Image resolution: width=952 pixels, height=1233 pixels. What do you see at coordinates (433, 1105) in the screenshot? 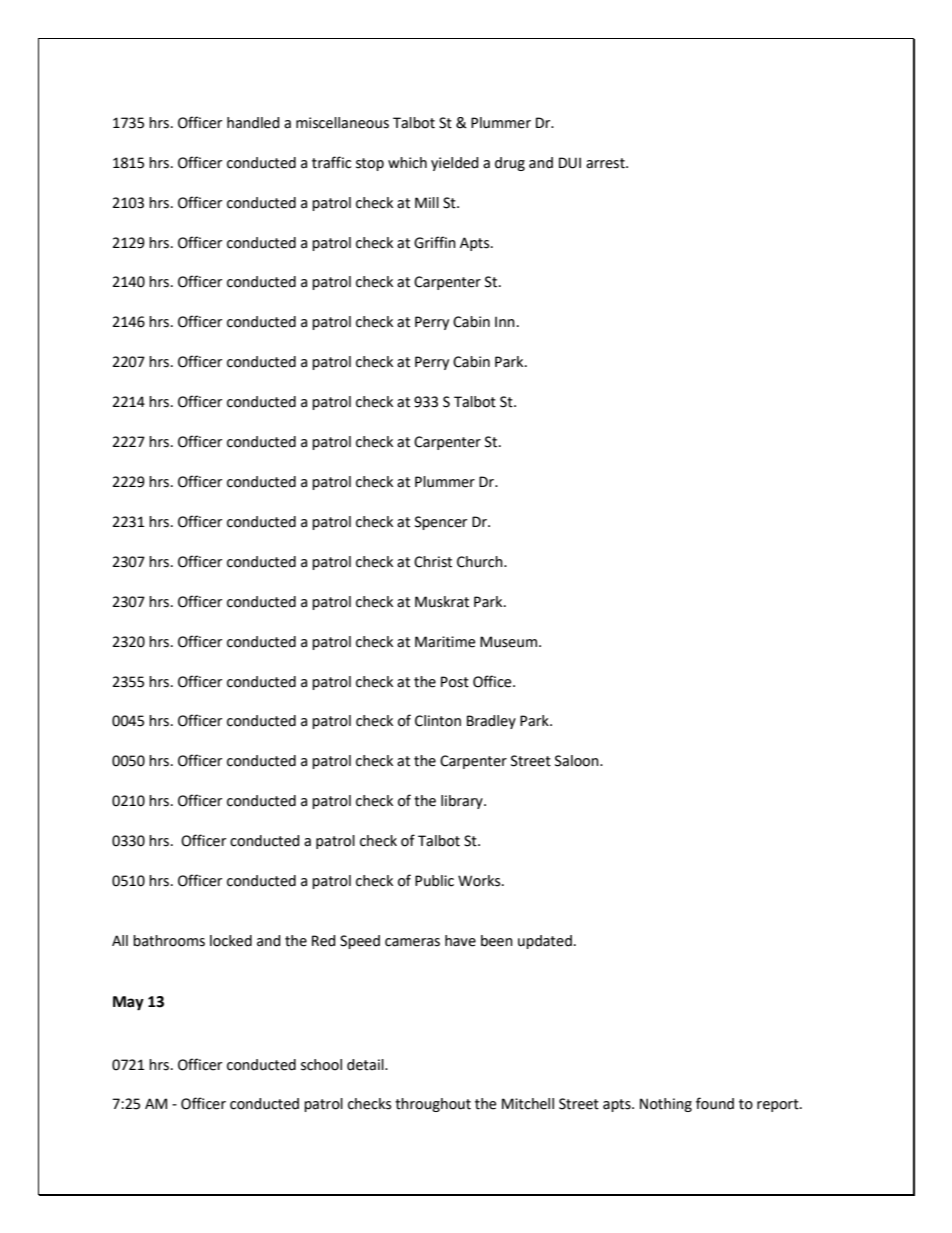
I see `throughout` at bounding box center [433, 1105].
